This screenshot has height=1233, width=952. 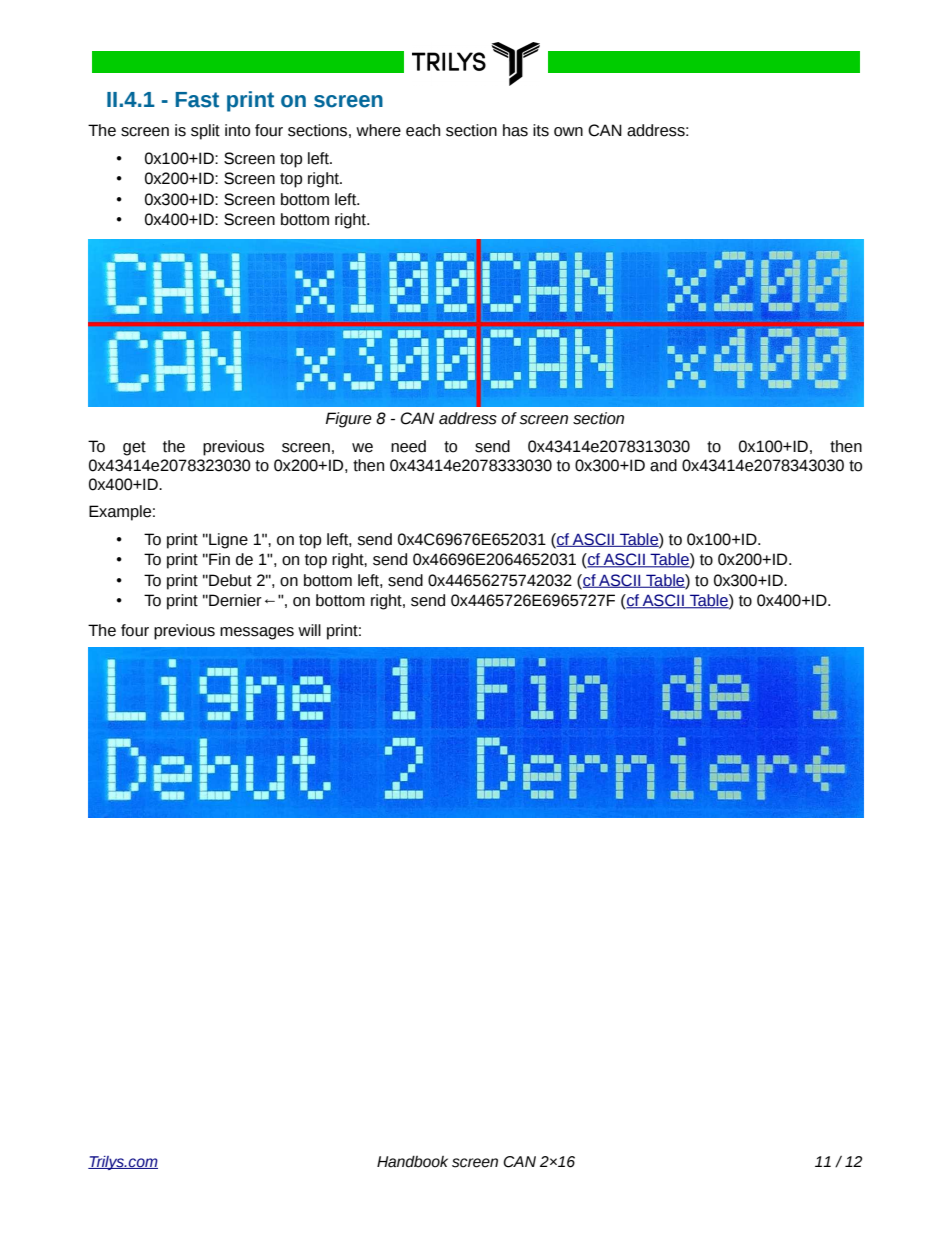 What do you see at coordinates (515, 130) in the screenshot?
I see `has` at bounding box center [515, 130].
